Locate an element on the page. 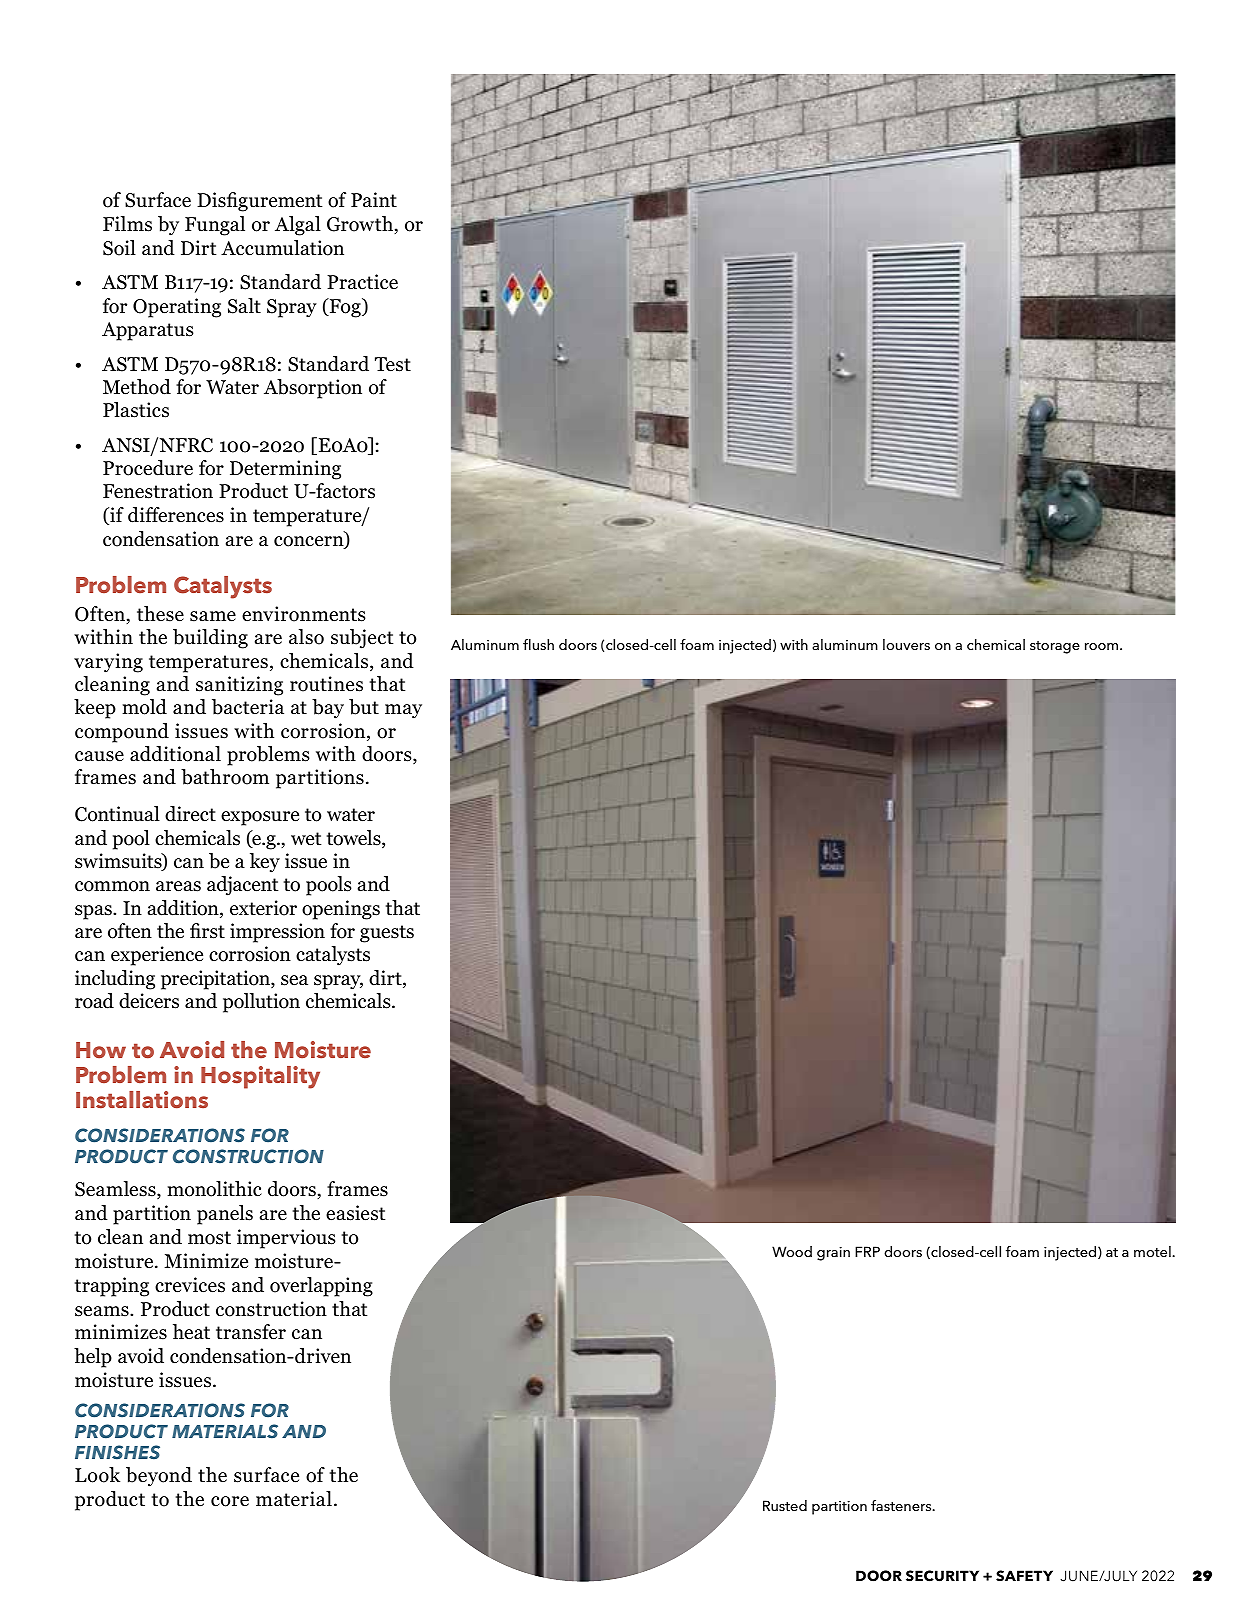 This document has width=1250, height=1623. Wood is located at coordinates (792, 1251).
